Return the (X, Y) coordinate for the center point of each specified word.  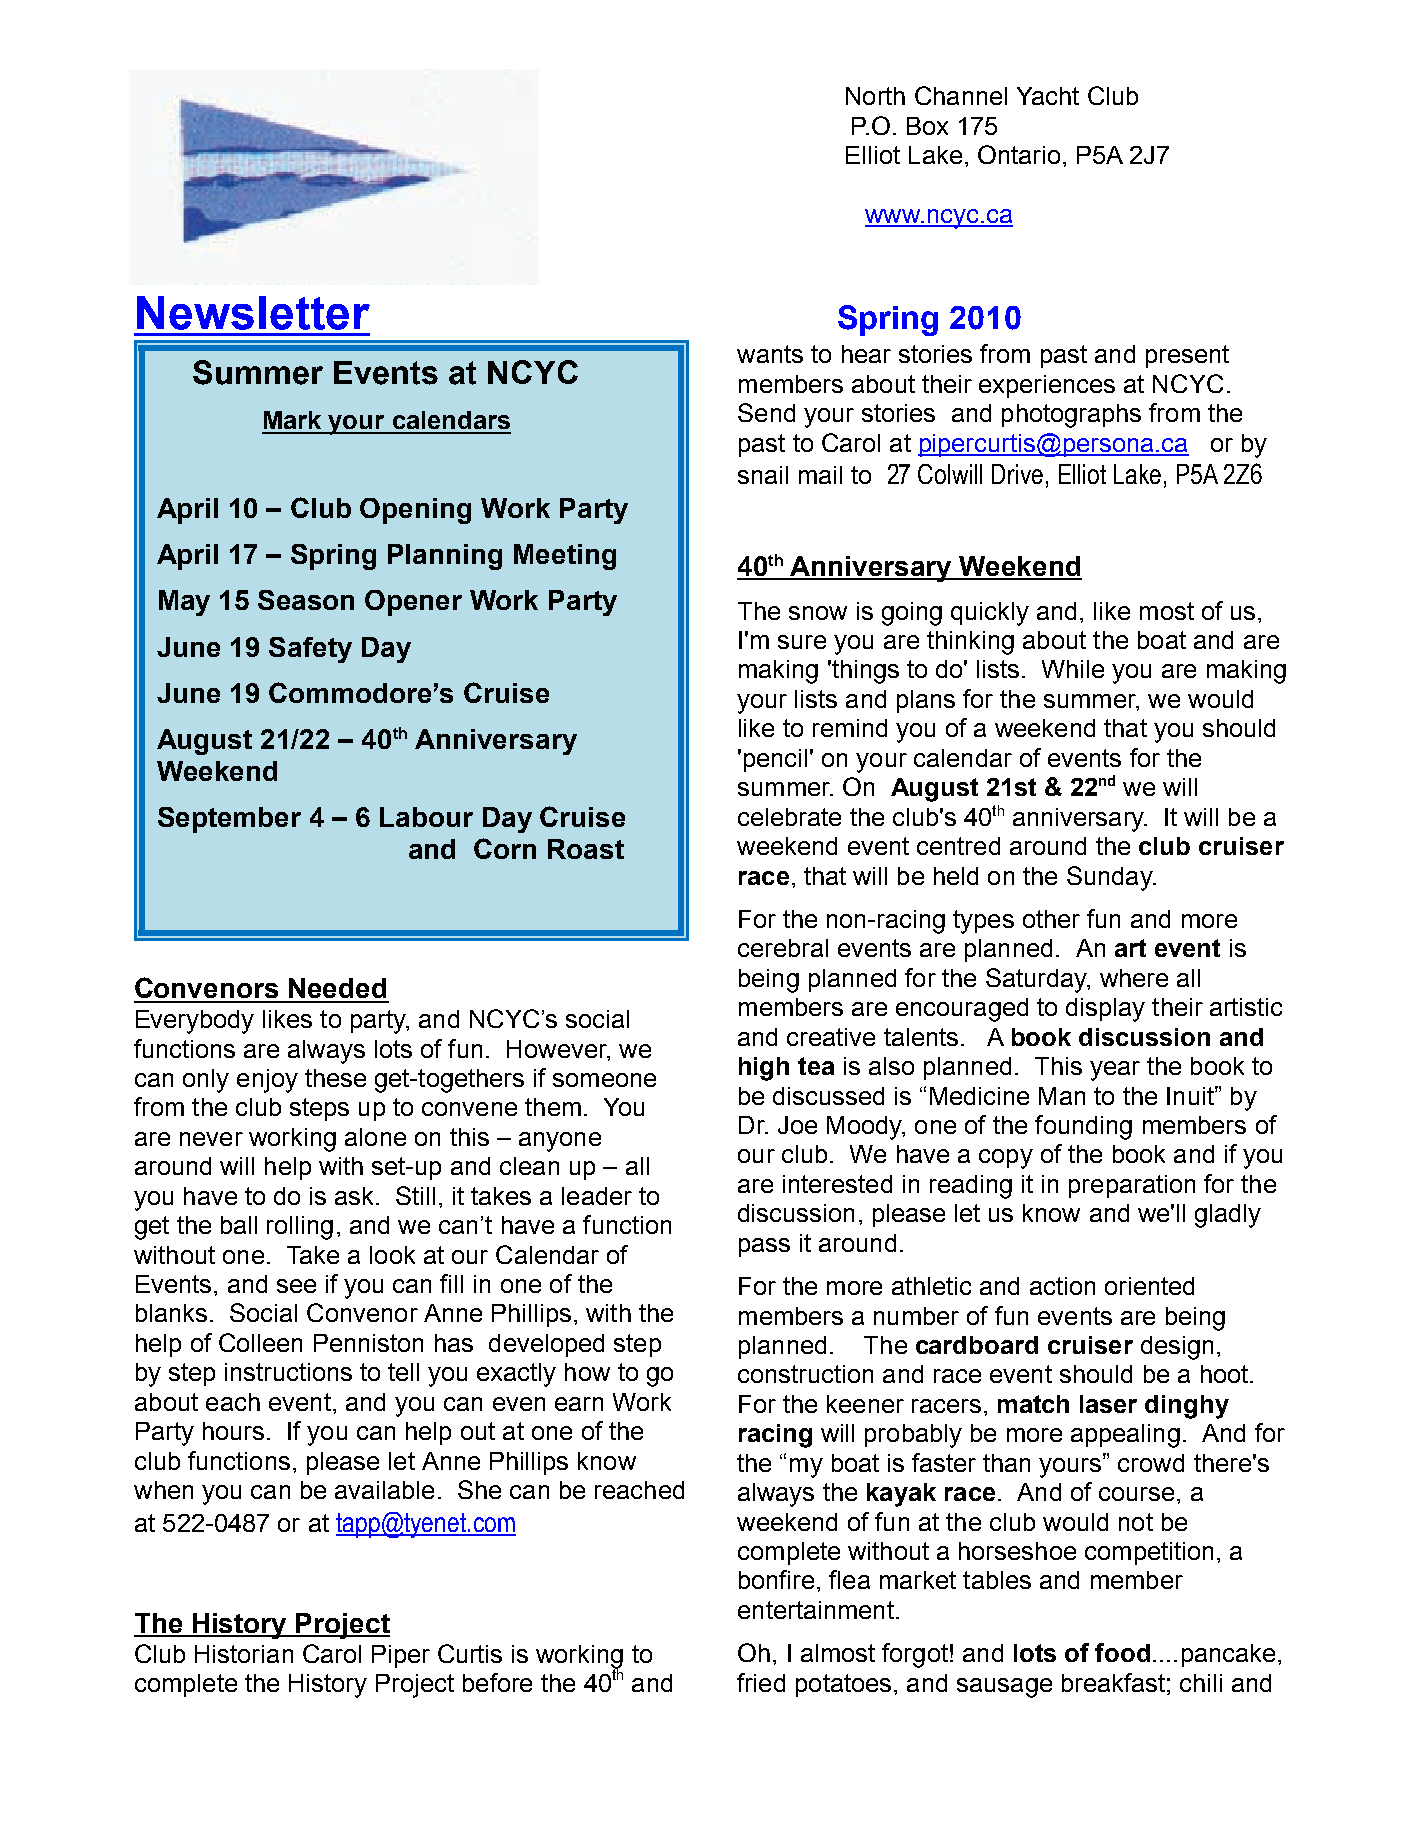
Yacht (1048, 96)
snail (763, 475)
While (1073, 669)
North (875, 96)
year (1115, 1071)
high (764, 1069)
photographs (1071, 416)
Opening (415, 511)
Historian (244, 1654)
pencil (775, 760)
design (1177, 1348)
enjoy (267, 1081)
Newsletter (253, 313)
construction (805, 1374)
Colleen (260, 1342)
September (229, 820)
